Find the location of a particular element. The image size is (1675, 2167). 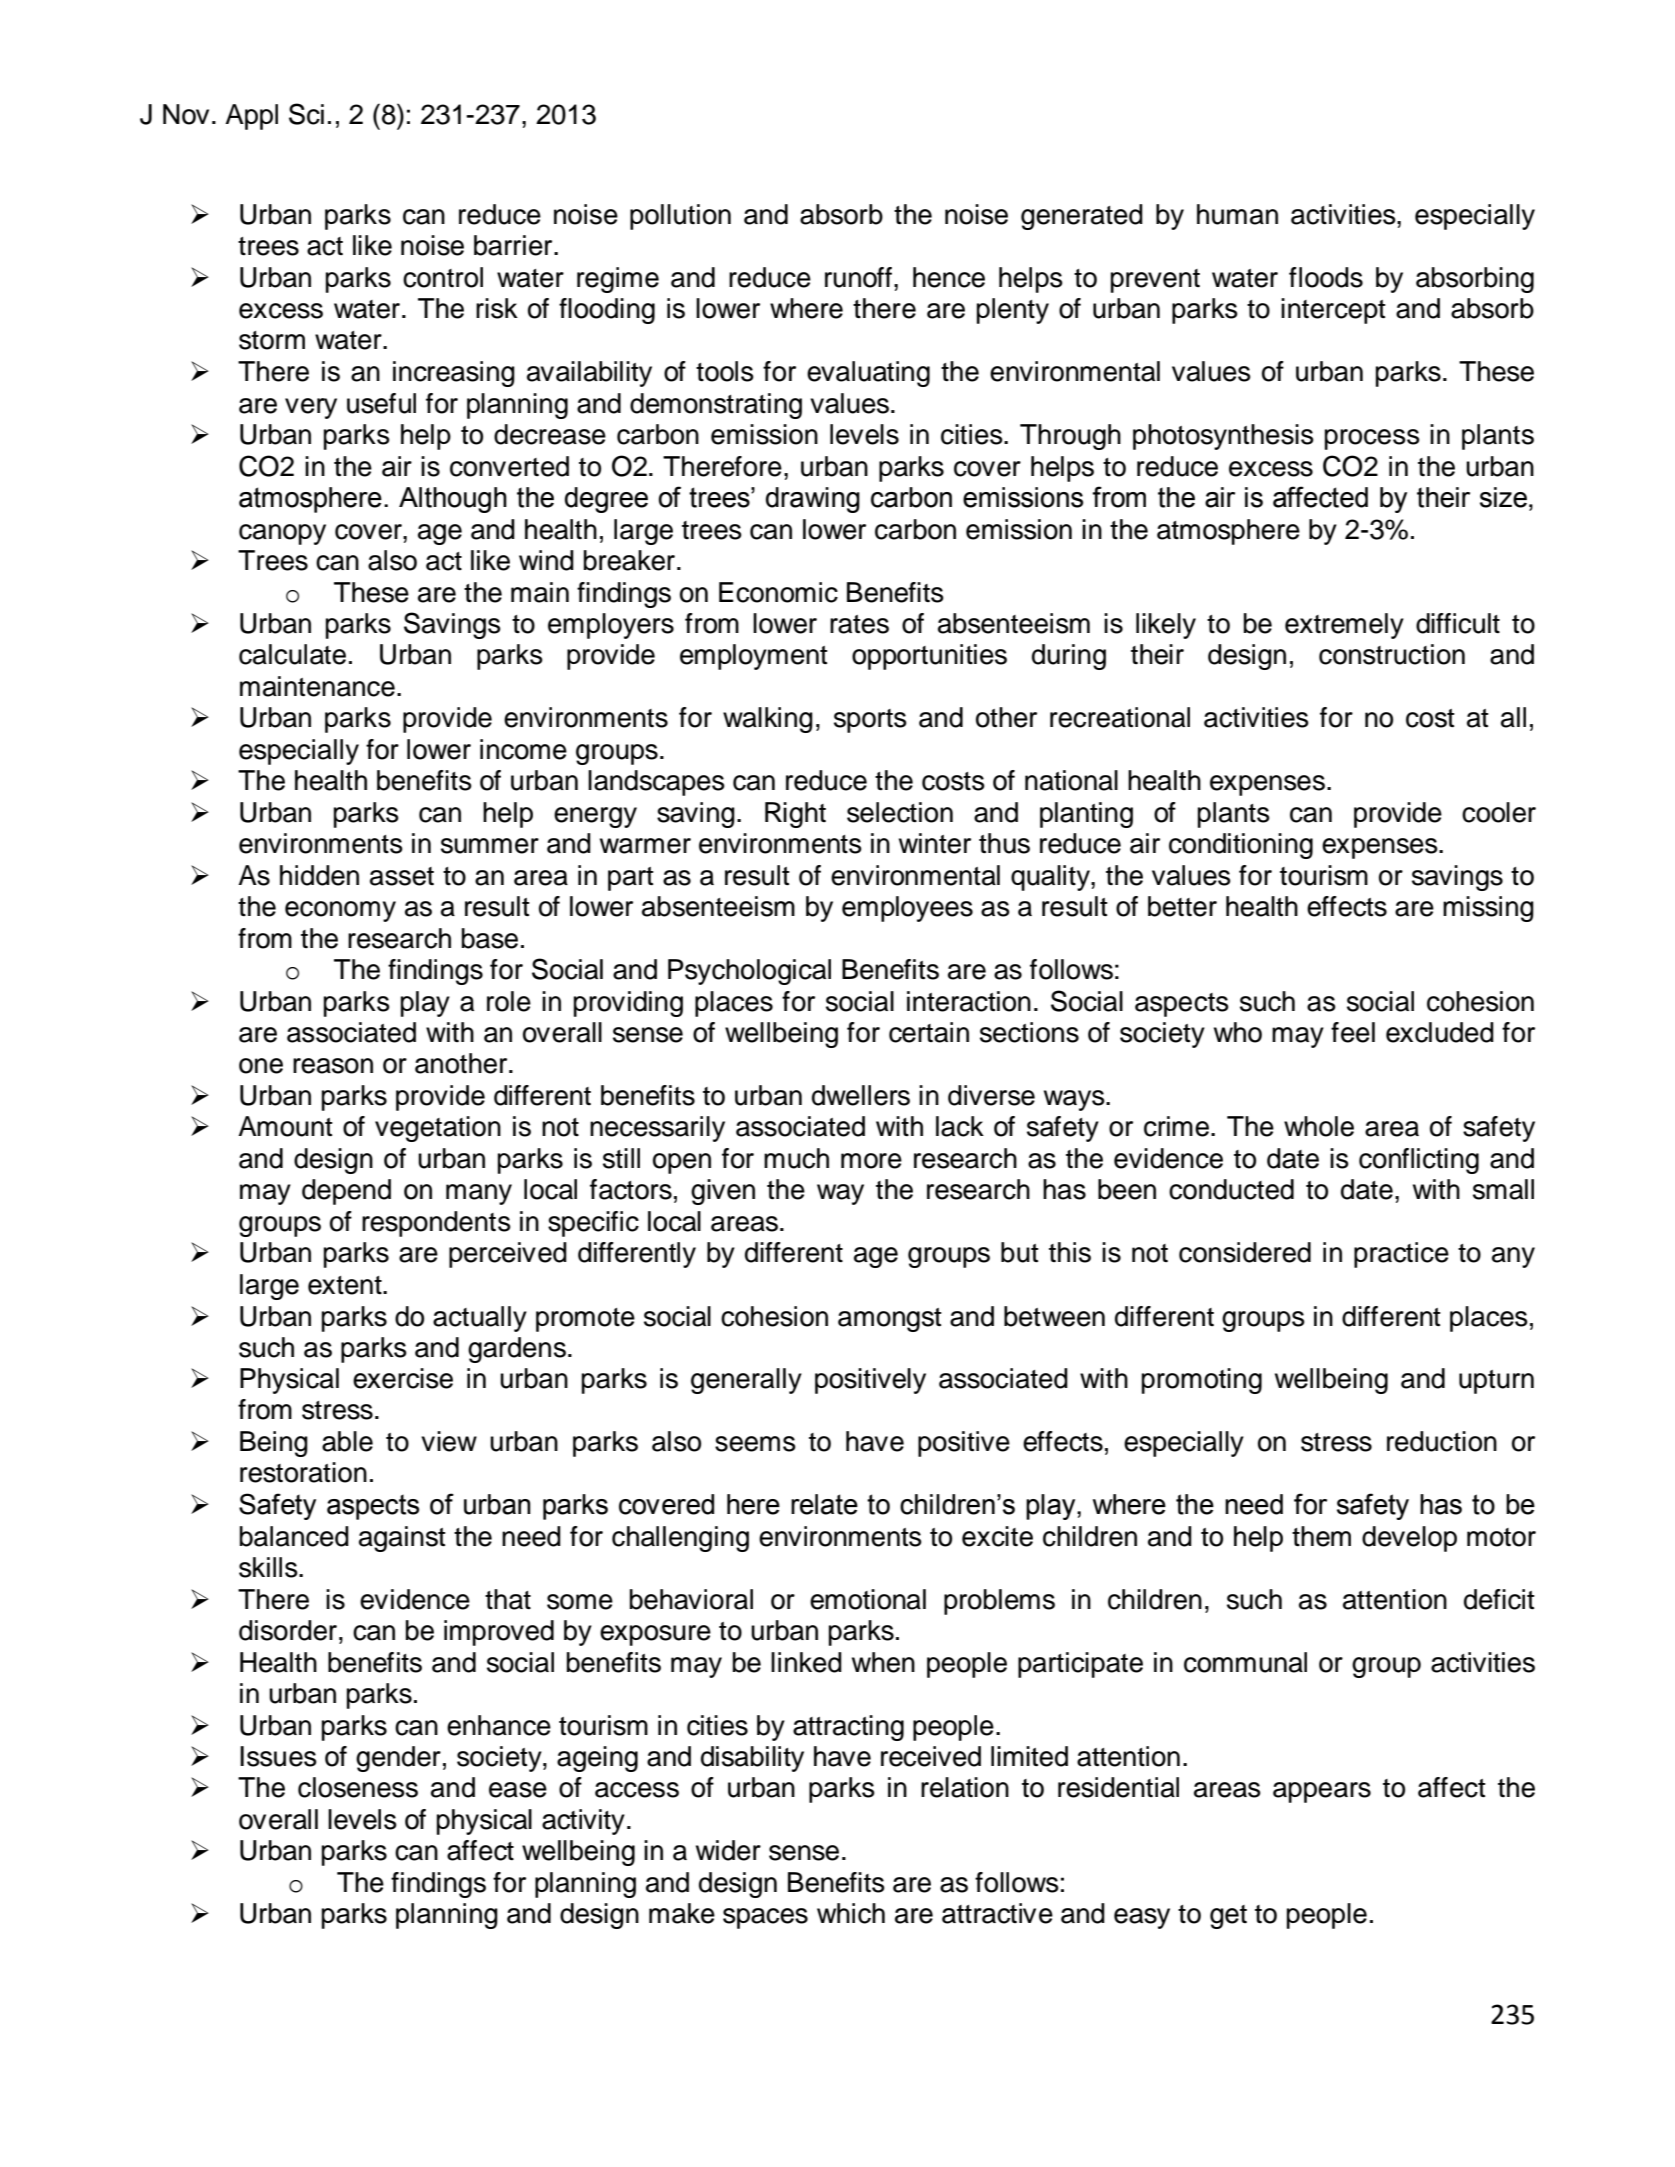

closeness is located at coordinates (358, 1787).
